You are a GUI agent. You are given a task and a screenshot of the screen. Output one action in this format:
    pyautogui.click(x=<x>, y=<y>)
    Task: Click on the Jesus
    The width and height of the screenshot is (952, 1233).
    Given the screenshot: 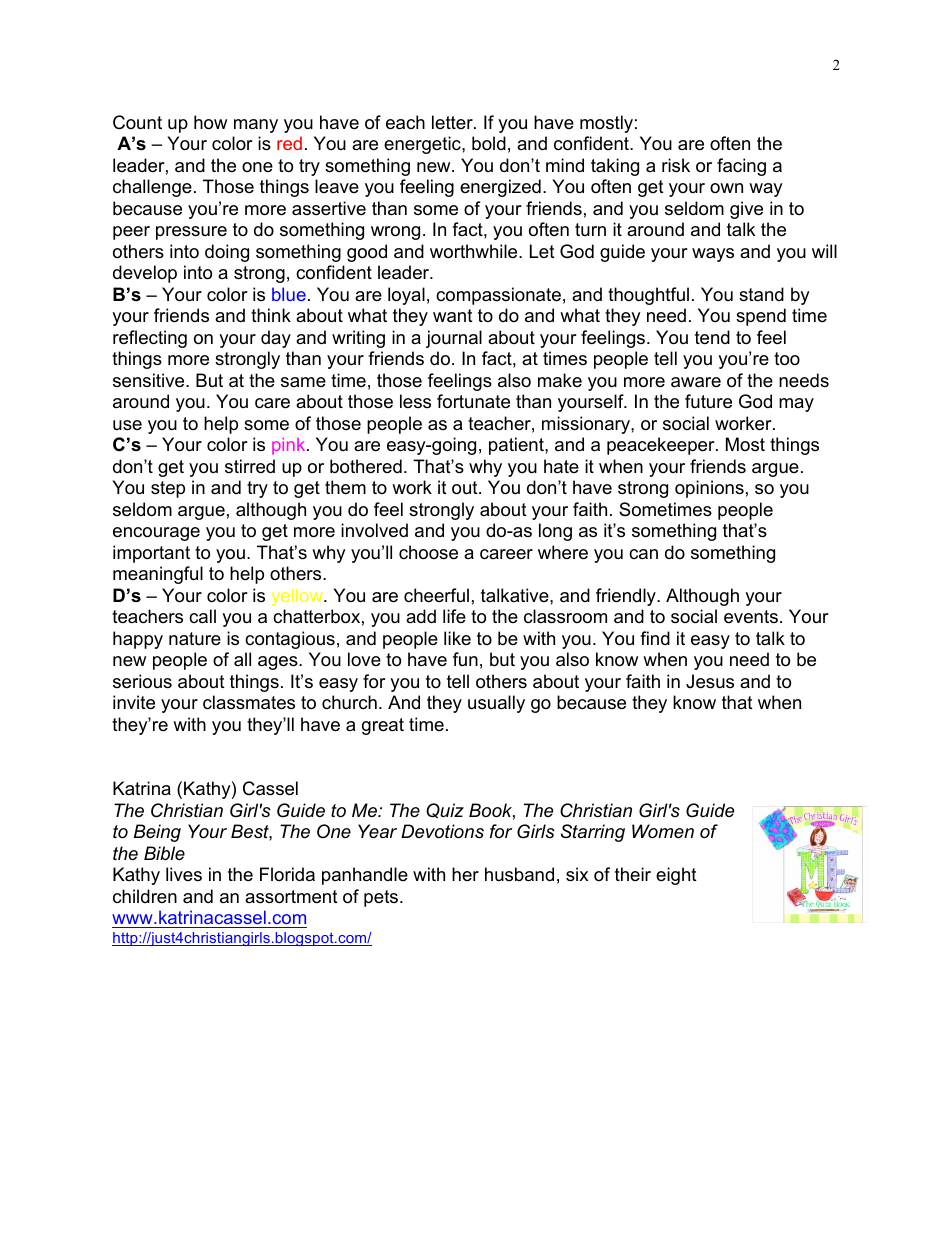 What is the action you would take?
    pyautogui.click(x=710, y=681)
